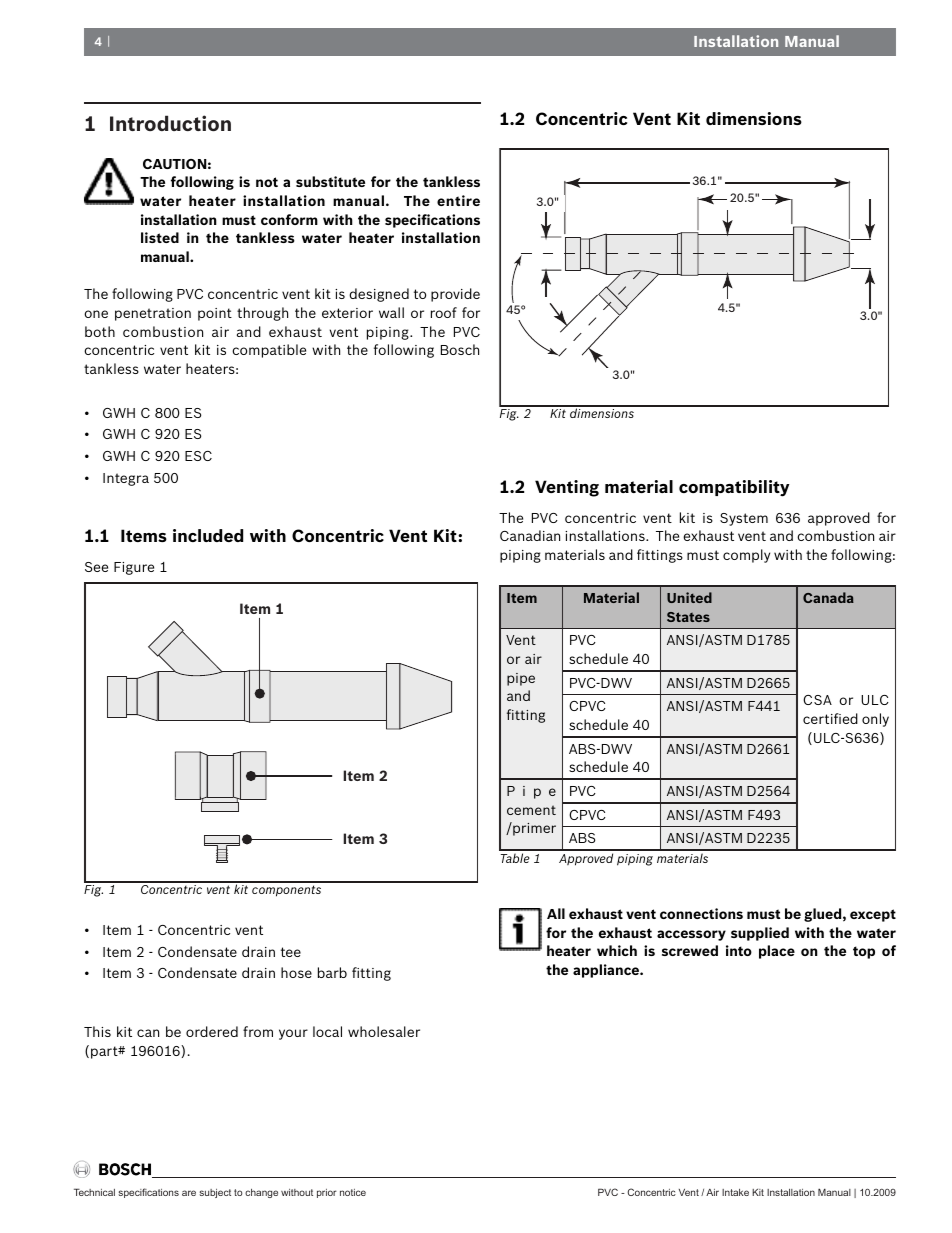 The width and height of the screenshot is (952, 1233). What do you see at coordinates (134, 568) in the screenshot?
I see `Figure` at bounding box center [134, 568].
